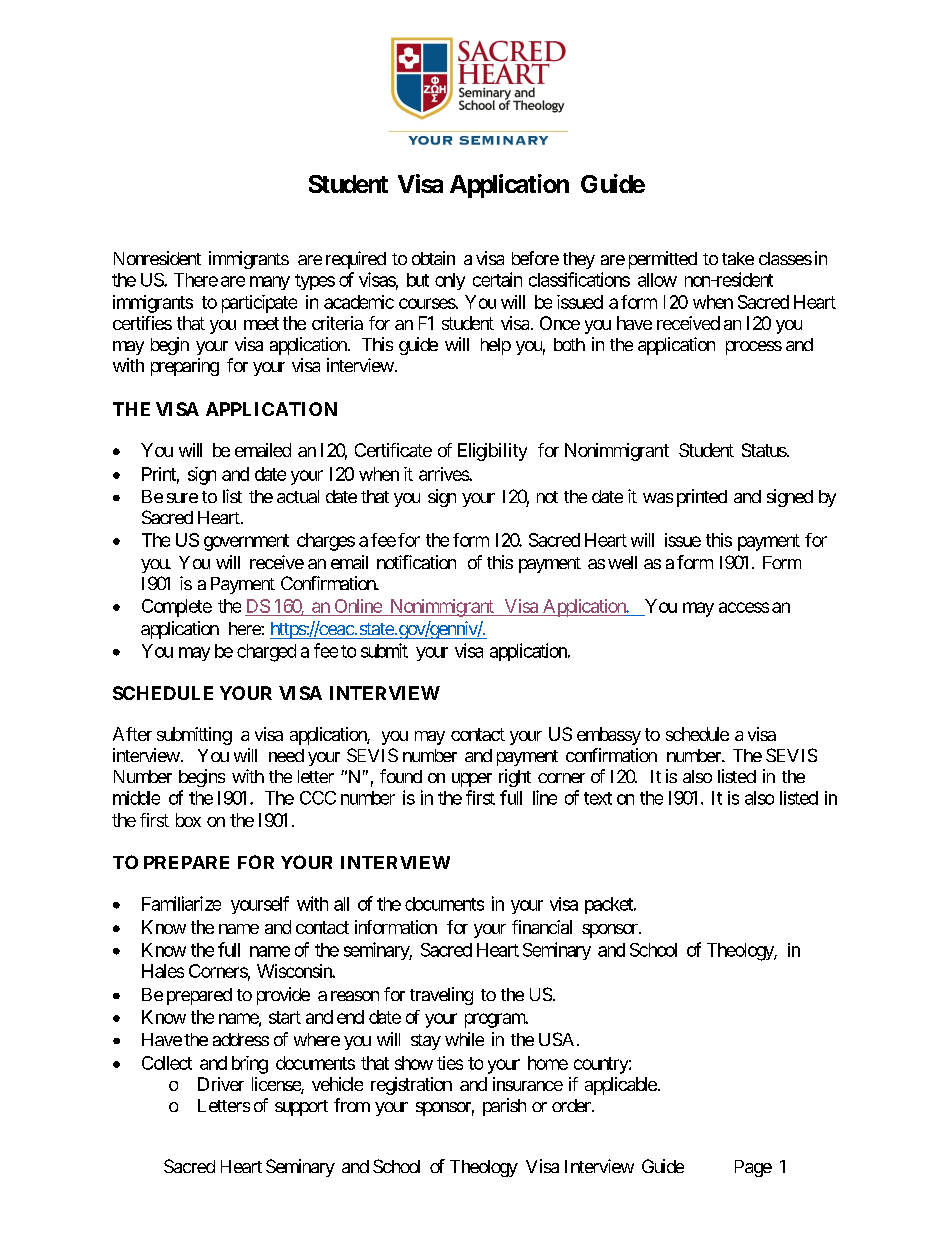 This screenshot has width=952, height=1233. What do you see at coordinates (450, 281) in the screenshot?
I see `only` at bounding box center [450, 281].
